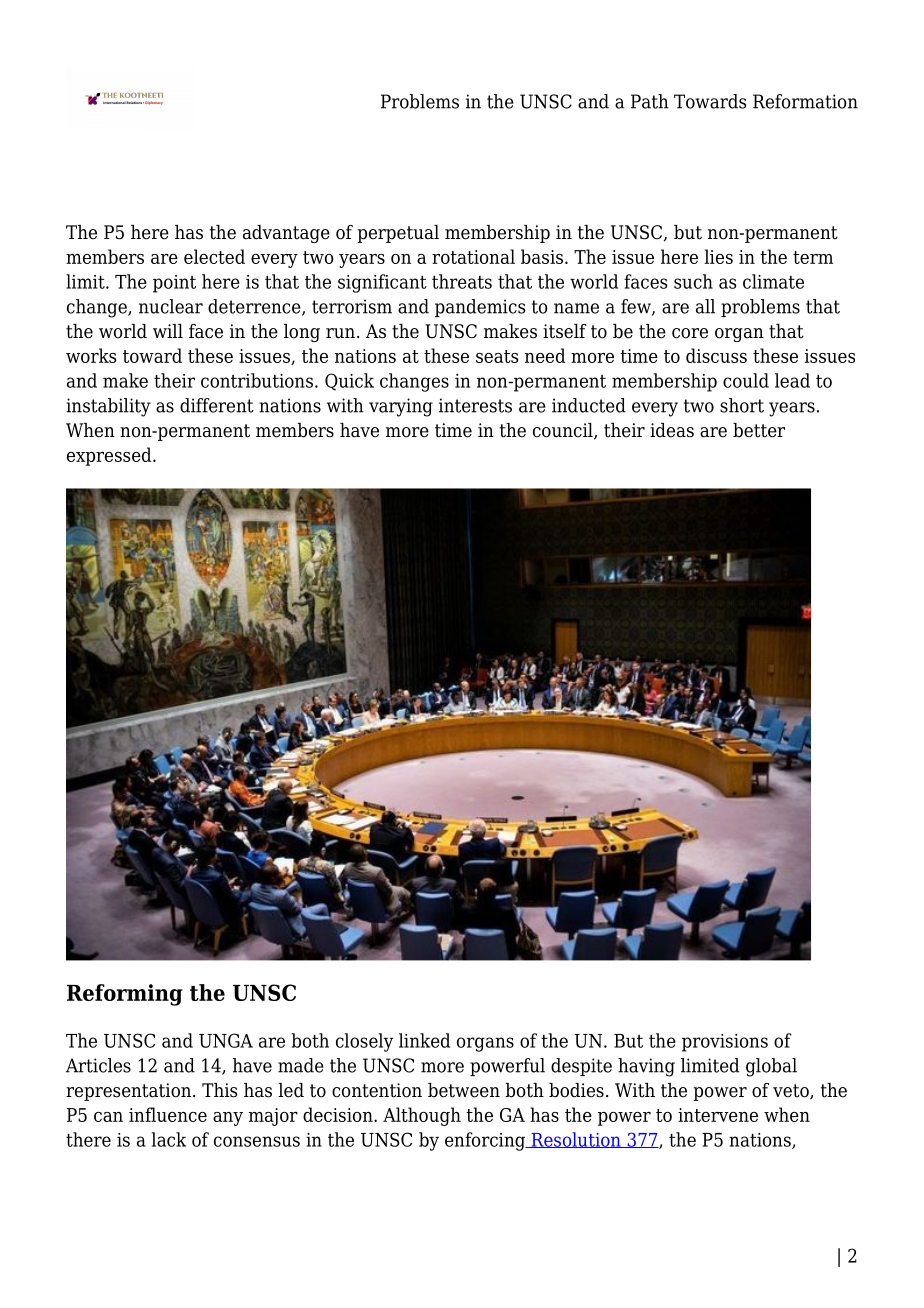  I want to click on elected, so click(214, 256).
